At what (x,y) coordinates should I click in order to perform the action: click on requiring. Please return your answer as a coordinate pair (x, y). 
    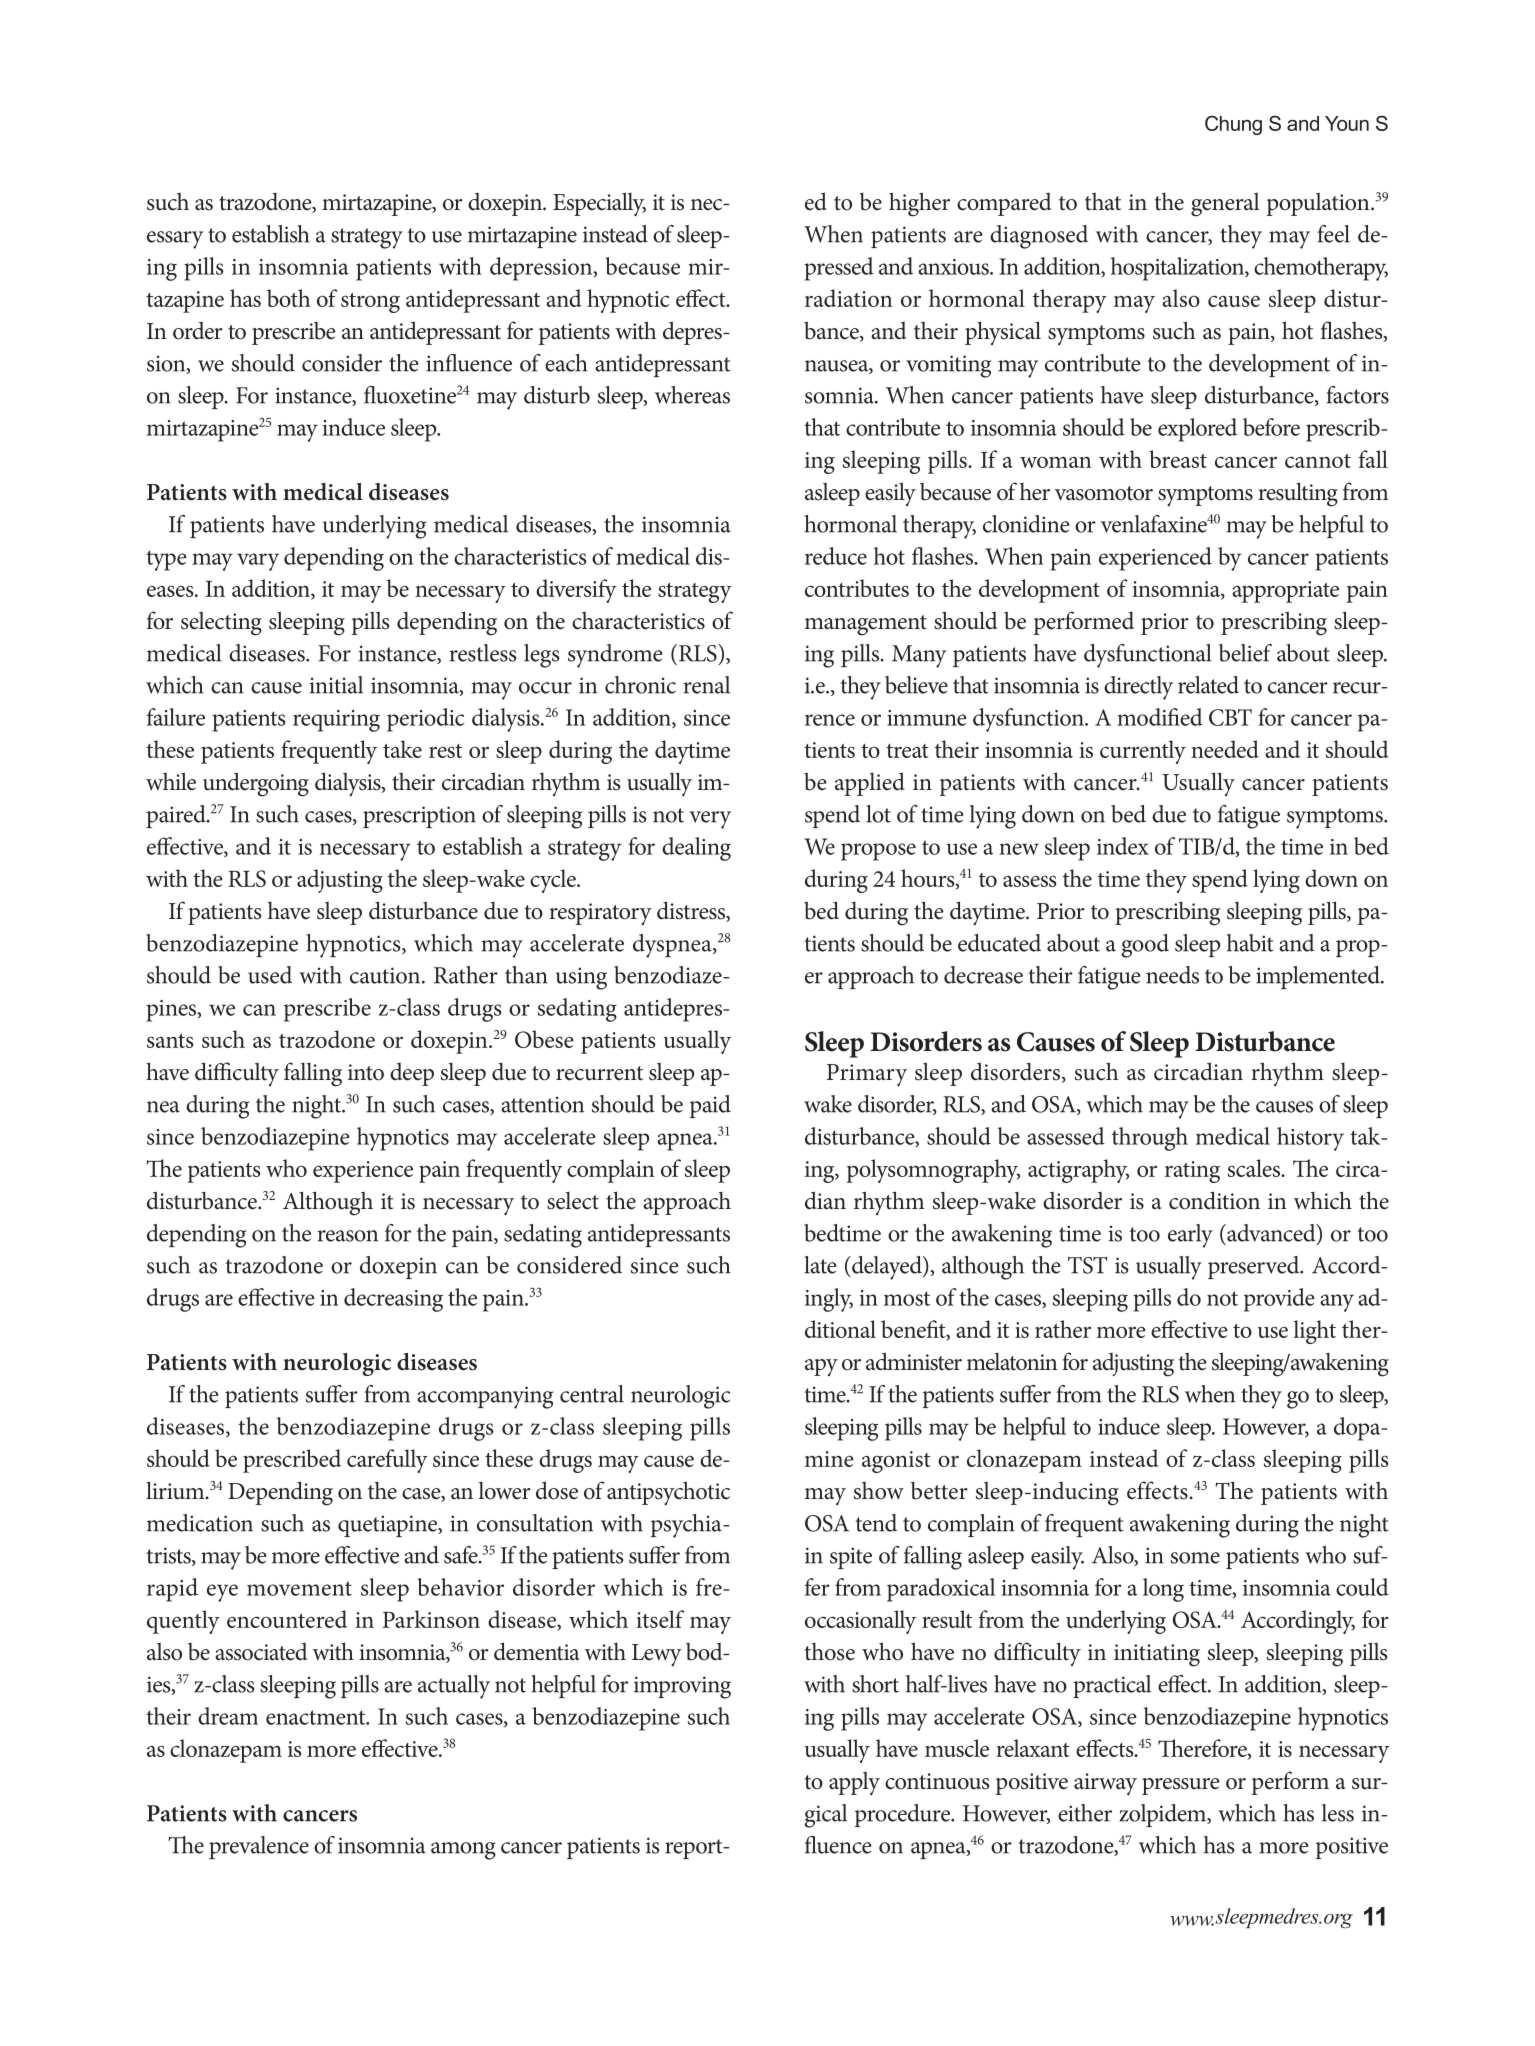
    Looking at the image, I should click on (336, 721).
